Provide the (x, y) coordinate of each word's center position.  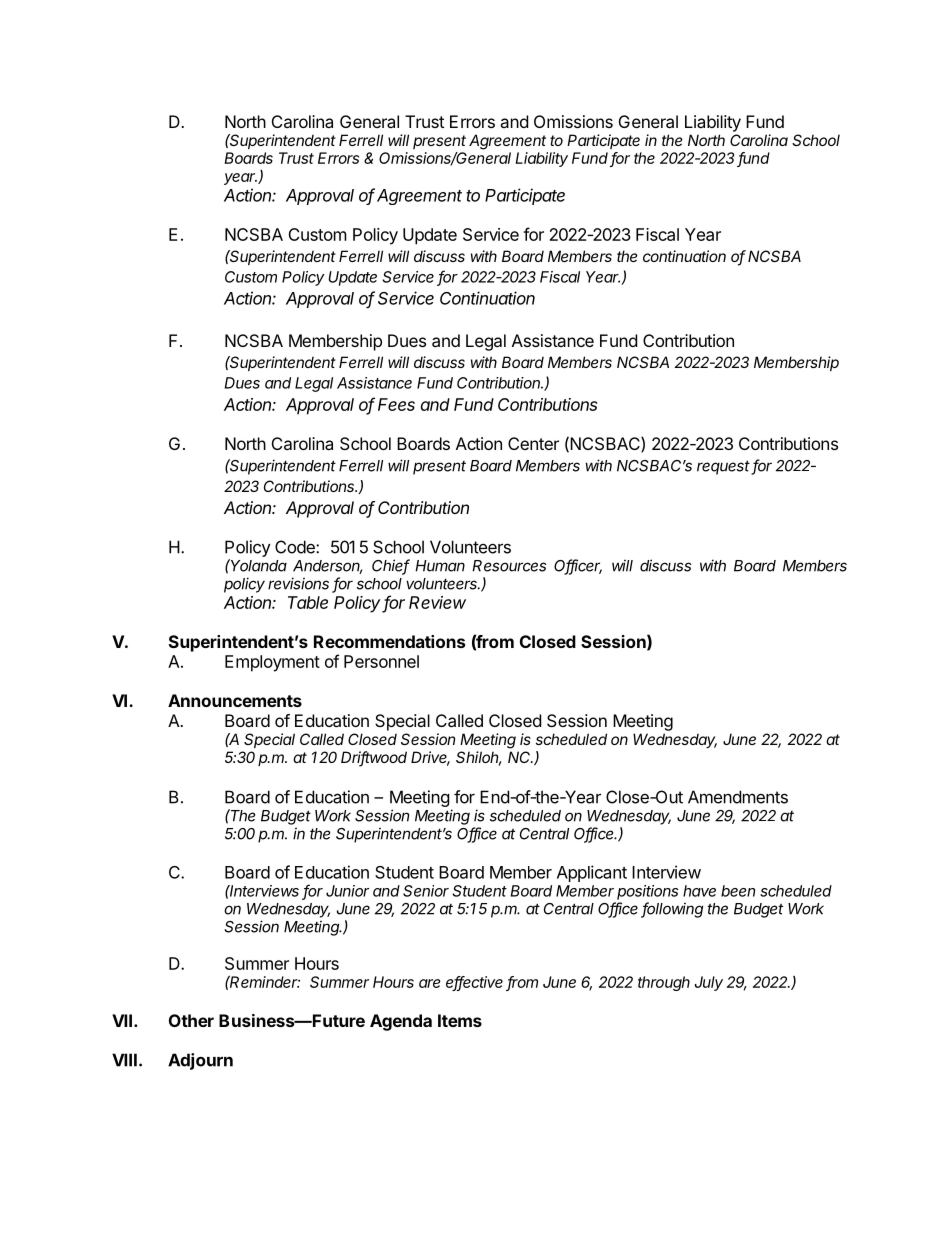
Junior (347, 891)
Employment (272, 663)
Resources (509, 566)
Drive (430, 758)
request (724, 467)
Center (533, 443)
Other (191, 1020)
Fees (396, 404)
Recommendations (389, 641)
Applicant (592, 873)
